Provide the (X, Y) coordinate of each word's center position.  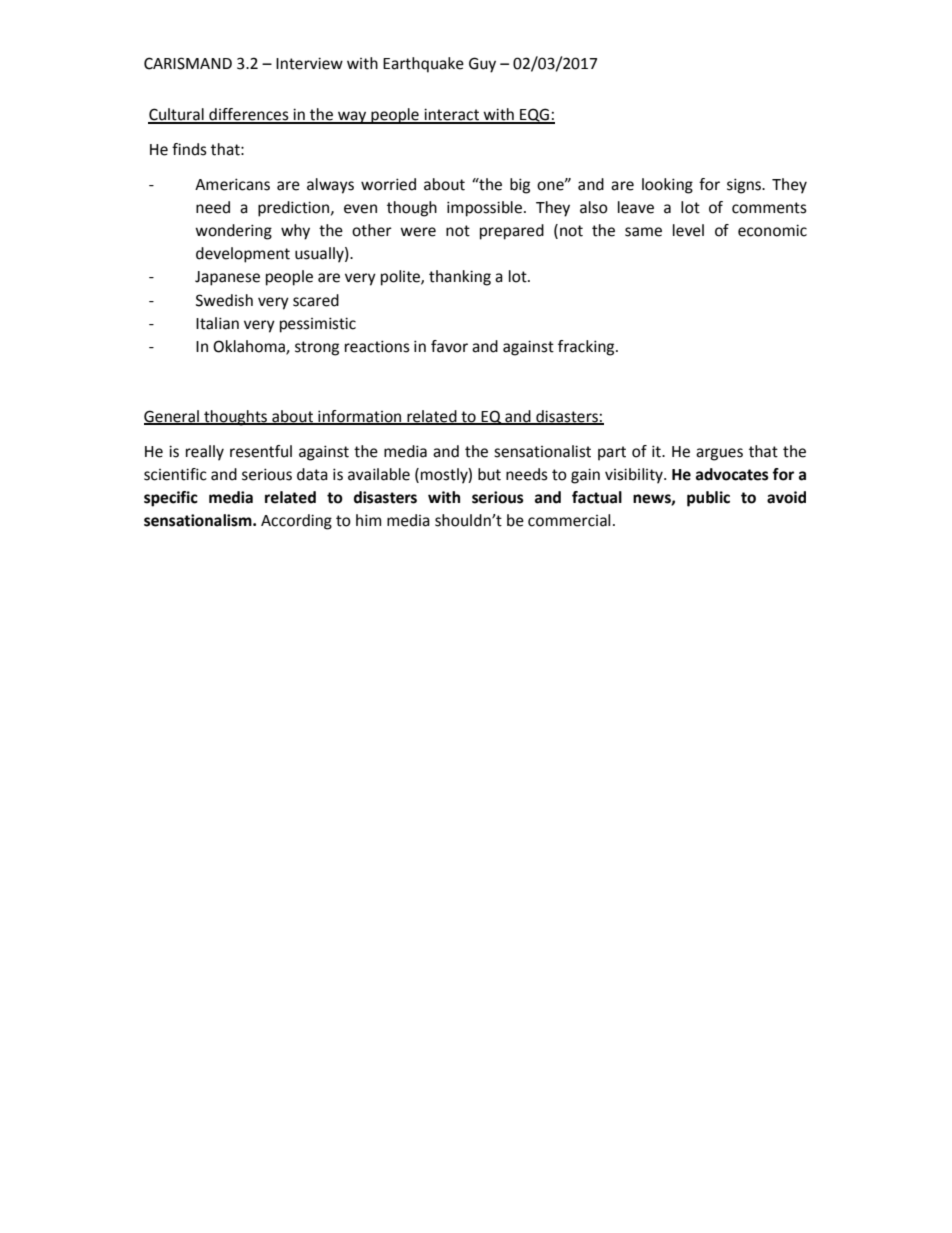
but (489, 474)
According (296, 522)
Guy (482, 65)
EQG (535, 116)
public (708, 499)
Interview (309, 63)
